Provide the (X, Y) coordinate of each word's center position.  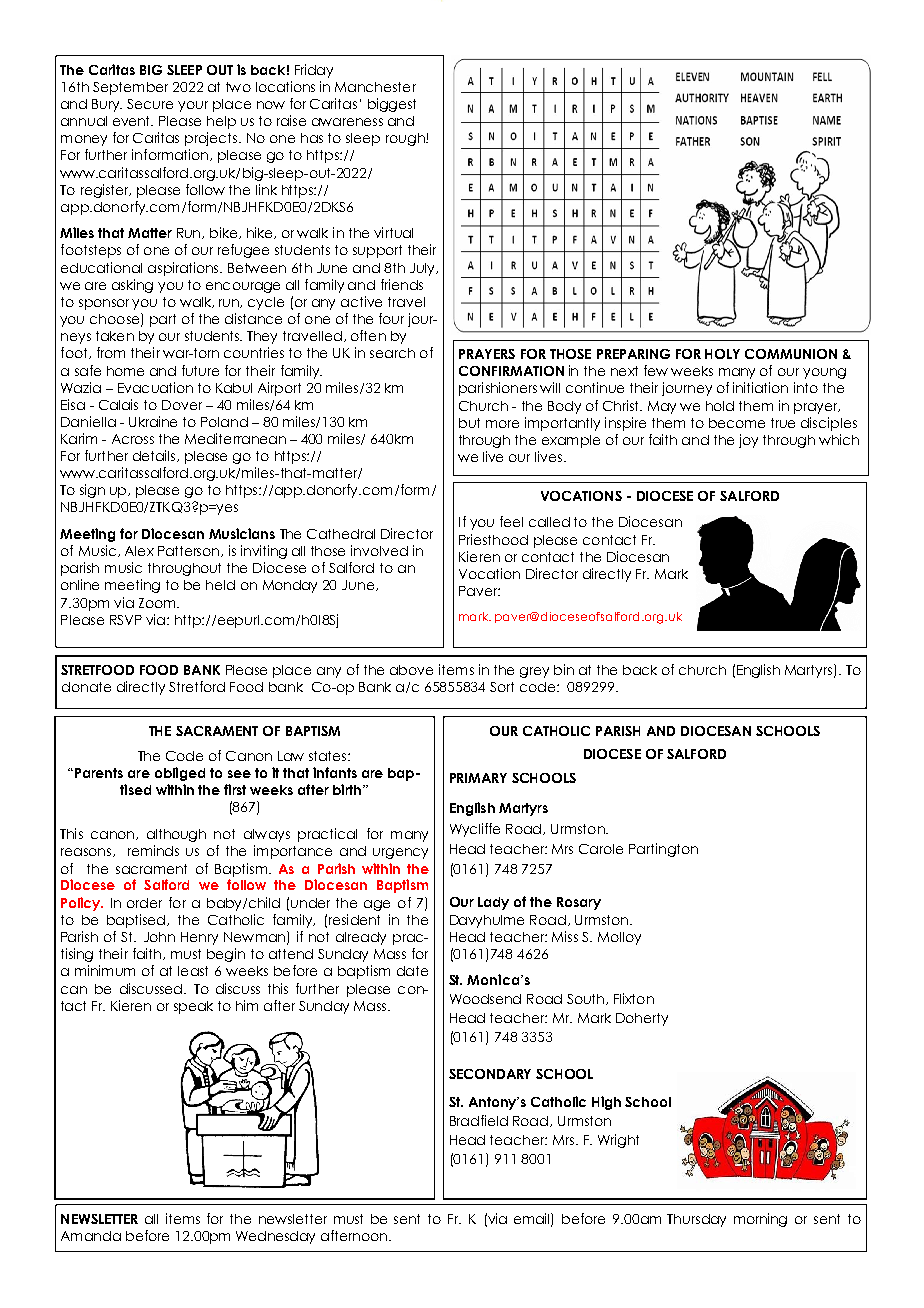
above (411, 670)
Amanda (91, 1236)
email (533, 1219)
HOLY (722, 354)
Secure (150, 104)
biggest (392, 105)
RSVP (126, 620)
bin (564, 669)
